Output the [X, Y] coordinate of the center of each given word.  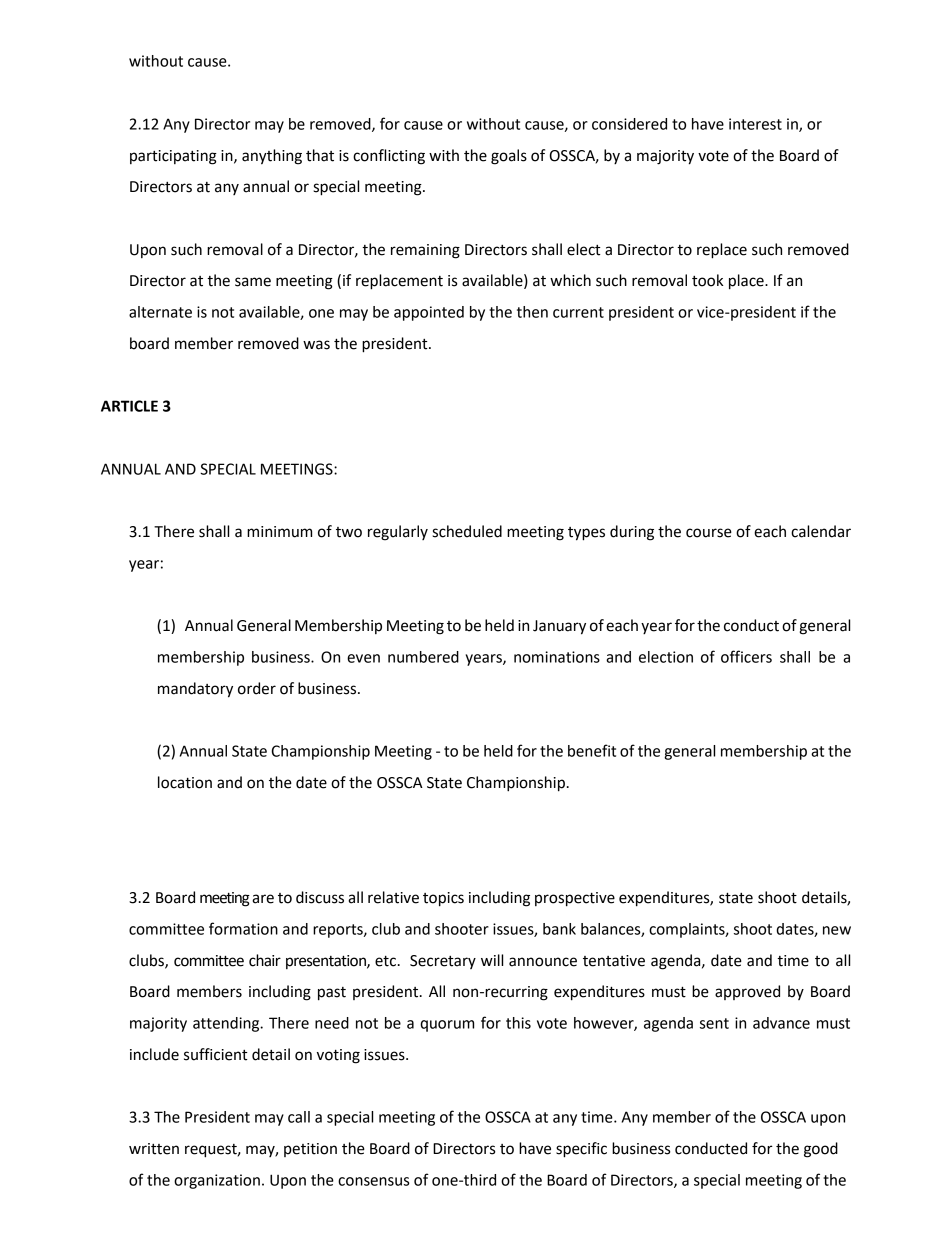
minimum [279, 532]
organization [217, 1181]
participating [173, 157]
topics [443, 899]
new [837, 930]
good [821, 1150]
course [709, 533]
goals [509, 157]
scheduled [467, 531]
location [185, 782]
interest [755, 124]
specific [581, 1150]
